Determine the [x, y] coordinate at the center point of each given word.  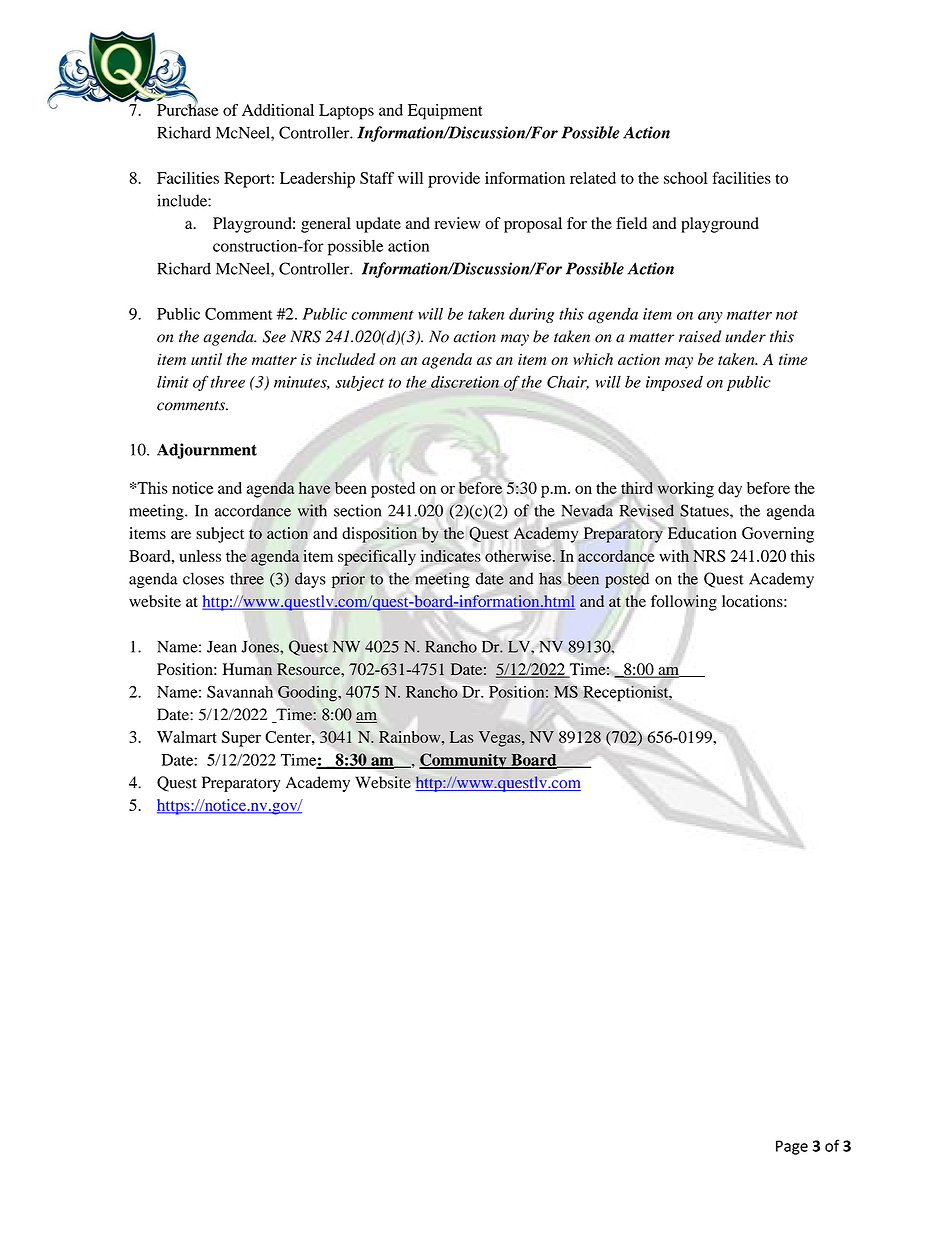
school [685, 178]
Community [464, 761]
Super [241, 739]
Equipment [445, 112]
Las [462, 737]
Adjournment [207, 451]
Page [792, 1147]
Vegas [501, 739]
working [685, 490]
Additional [278, 110]
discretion [465, 382]
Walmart [187, 737]
